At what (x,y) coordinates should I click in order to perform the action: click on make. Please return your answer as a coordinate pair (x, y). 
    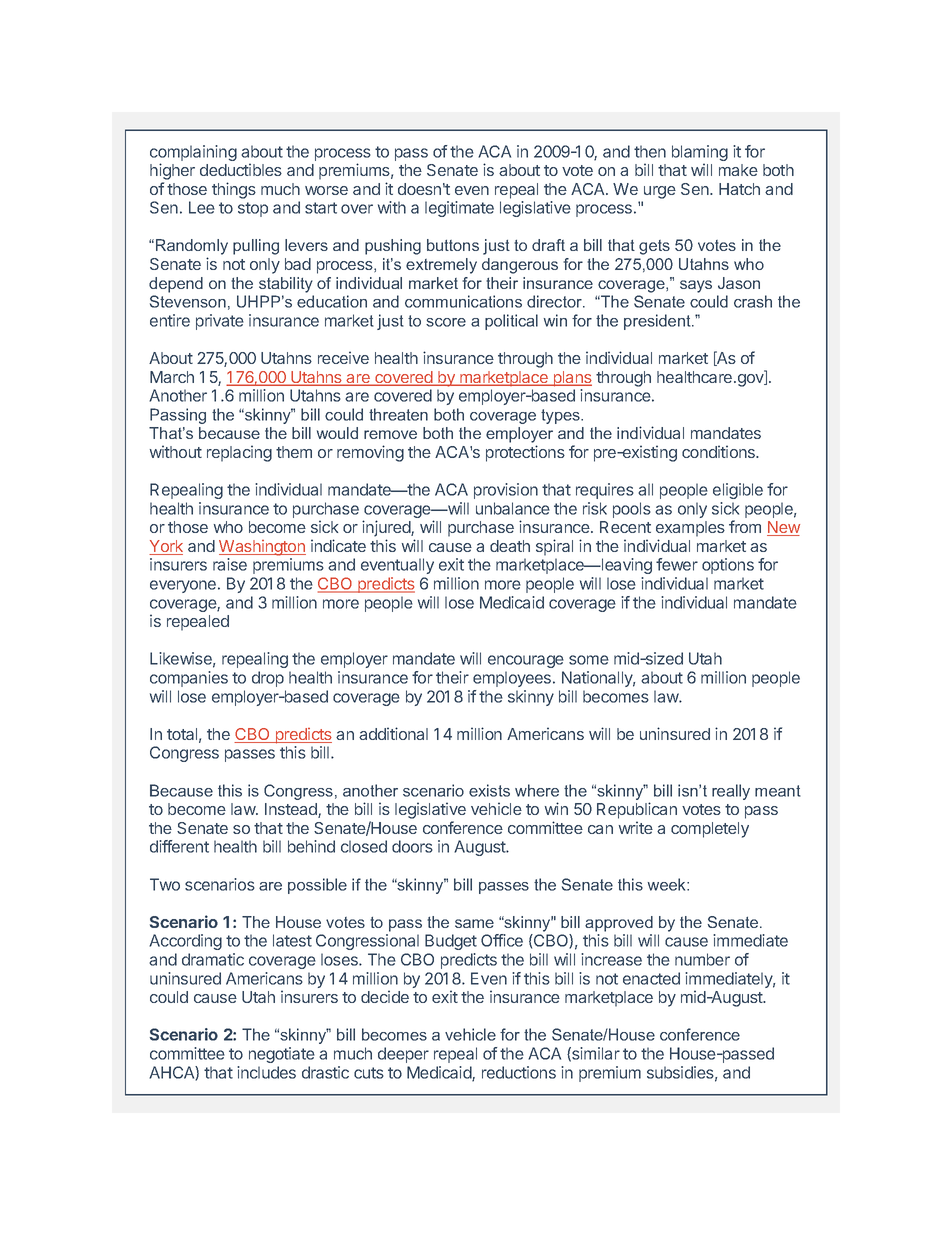
    Looking at the image, I should click on (738, 170).
